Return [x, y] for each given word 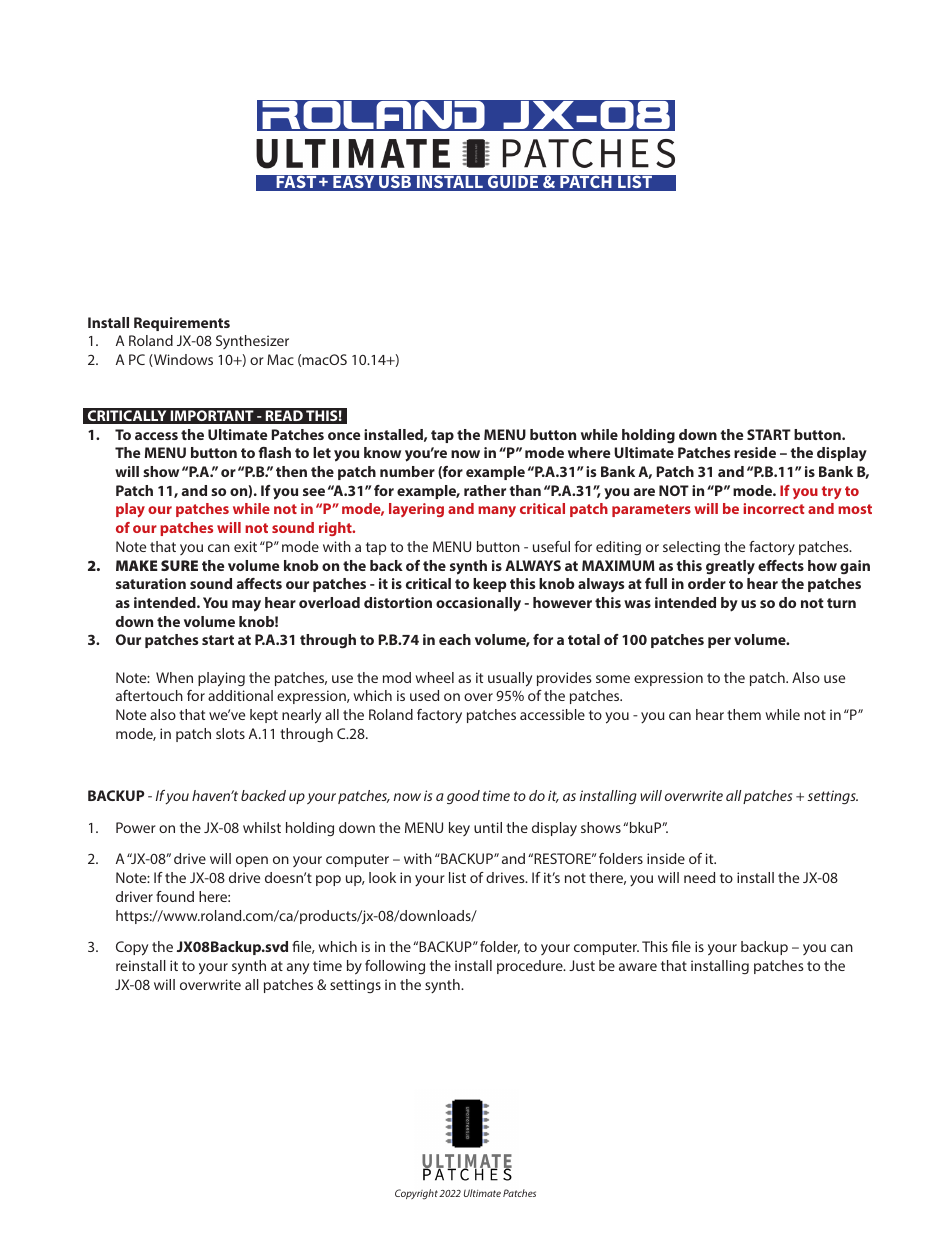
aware [638, 967]
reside [755, 452]
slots [230, 733]
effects [781, 565]
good [463, 797]
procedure [531, 967]
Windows [182, 360]
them [744, 714]
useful [551, 546]
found [175, 896]
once [344, 436]
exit [245, 546]
